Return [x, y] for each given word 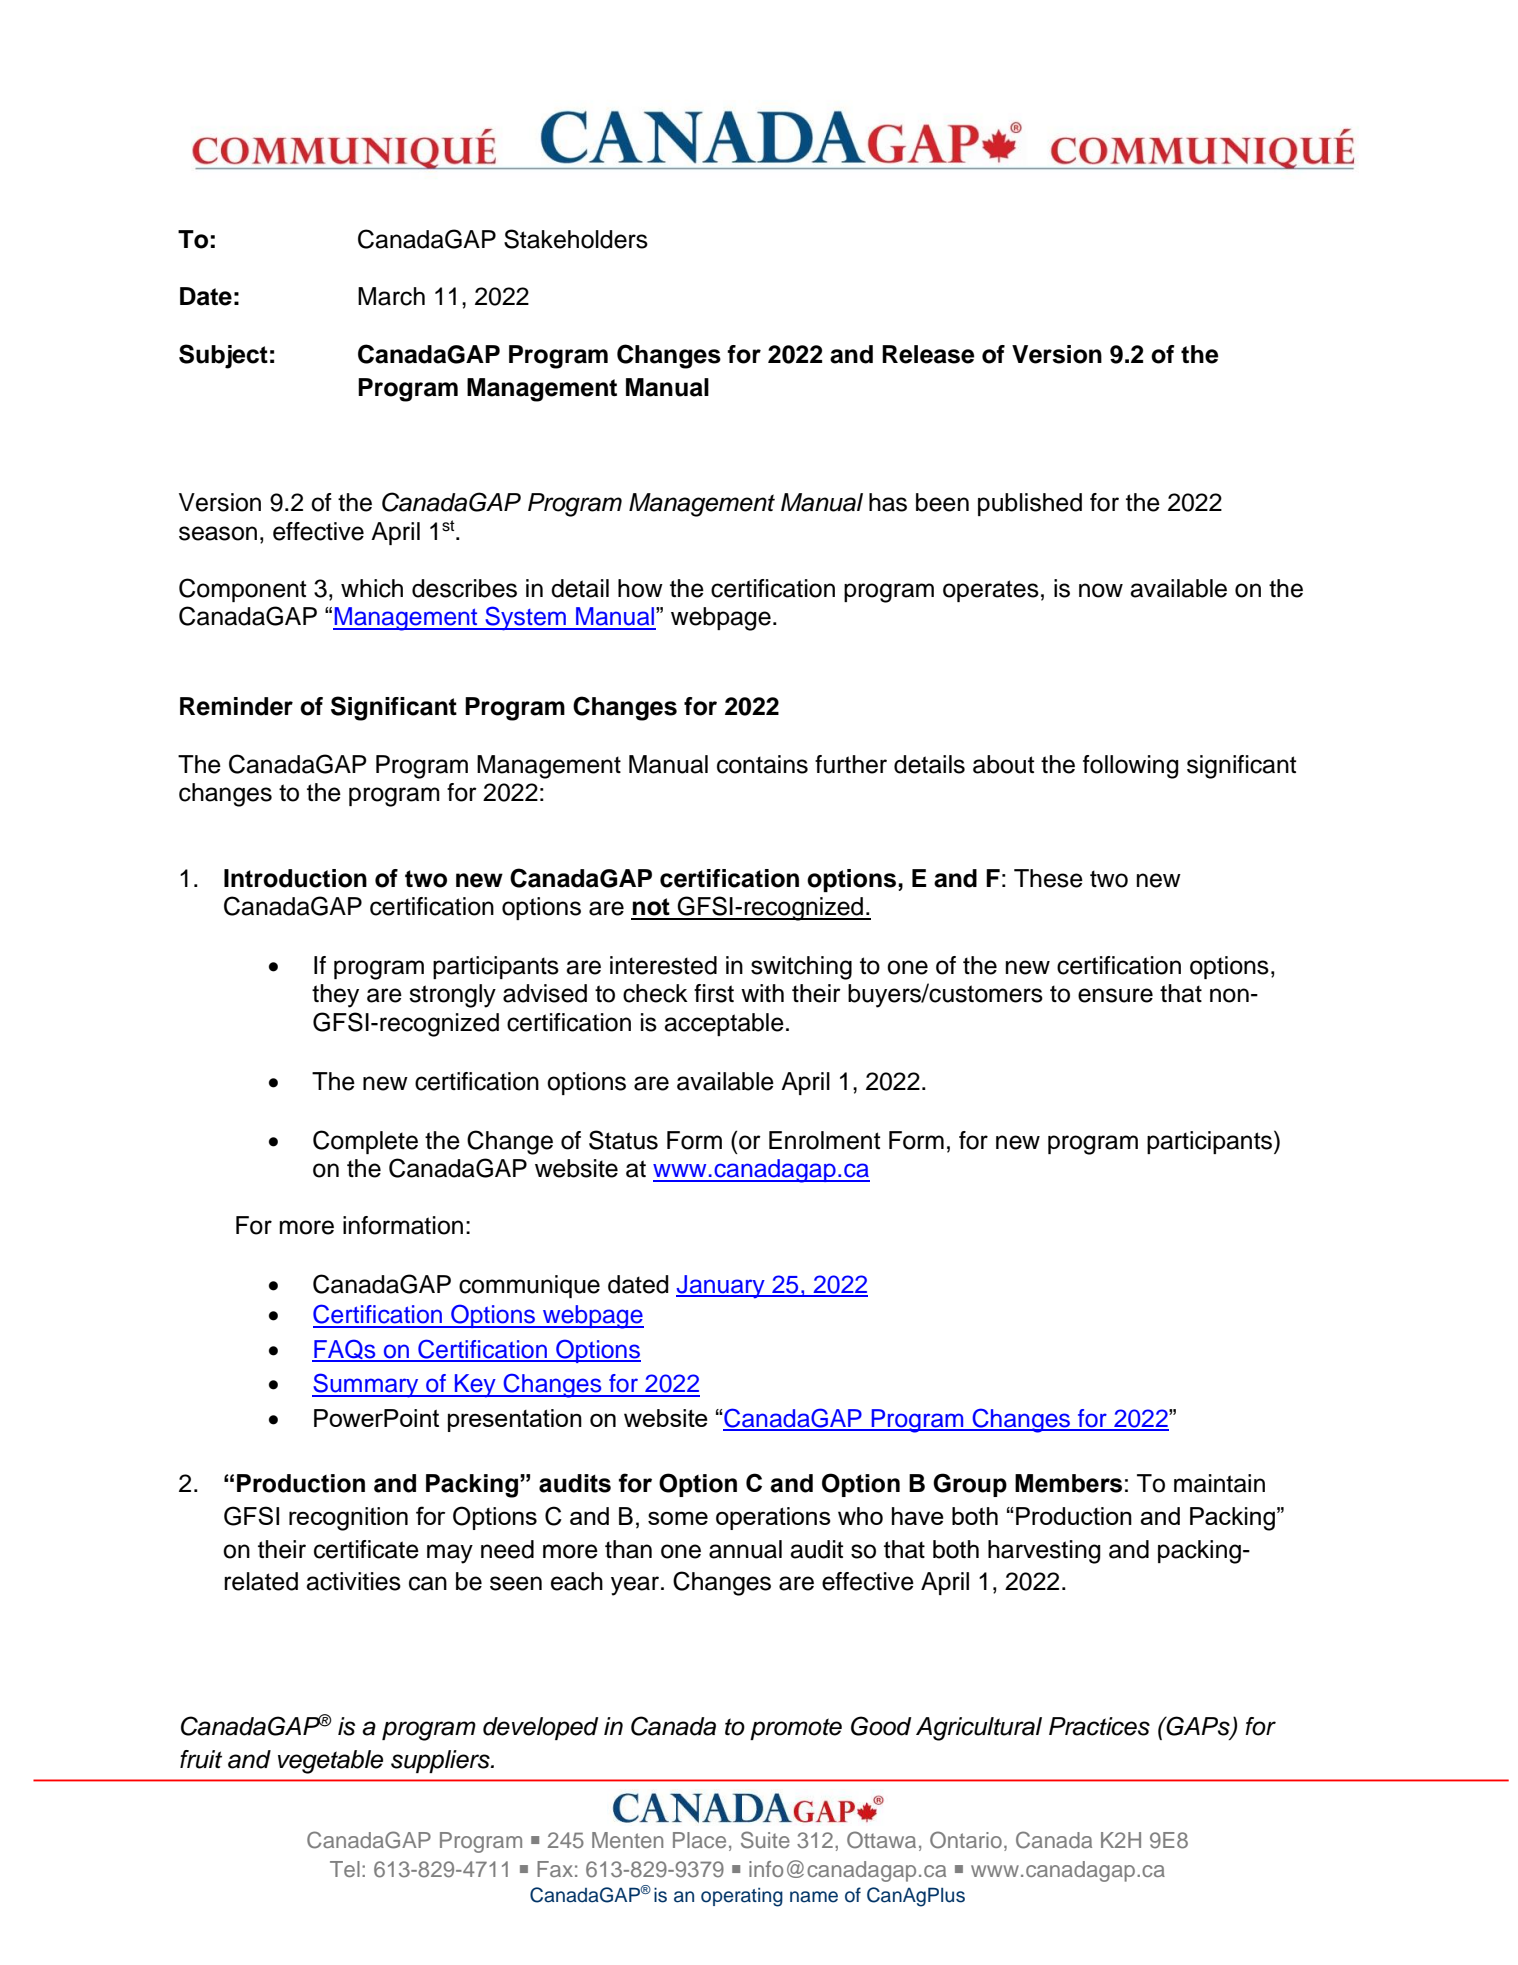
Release [928, 354]
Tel [345, 1869]
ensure [1115, 995]
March [391, 296]
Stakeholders [576, 239]
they [335, 996]
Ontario [966, 1840]
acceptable [724, 1024]
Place [699, 1840]
